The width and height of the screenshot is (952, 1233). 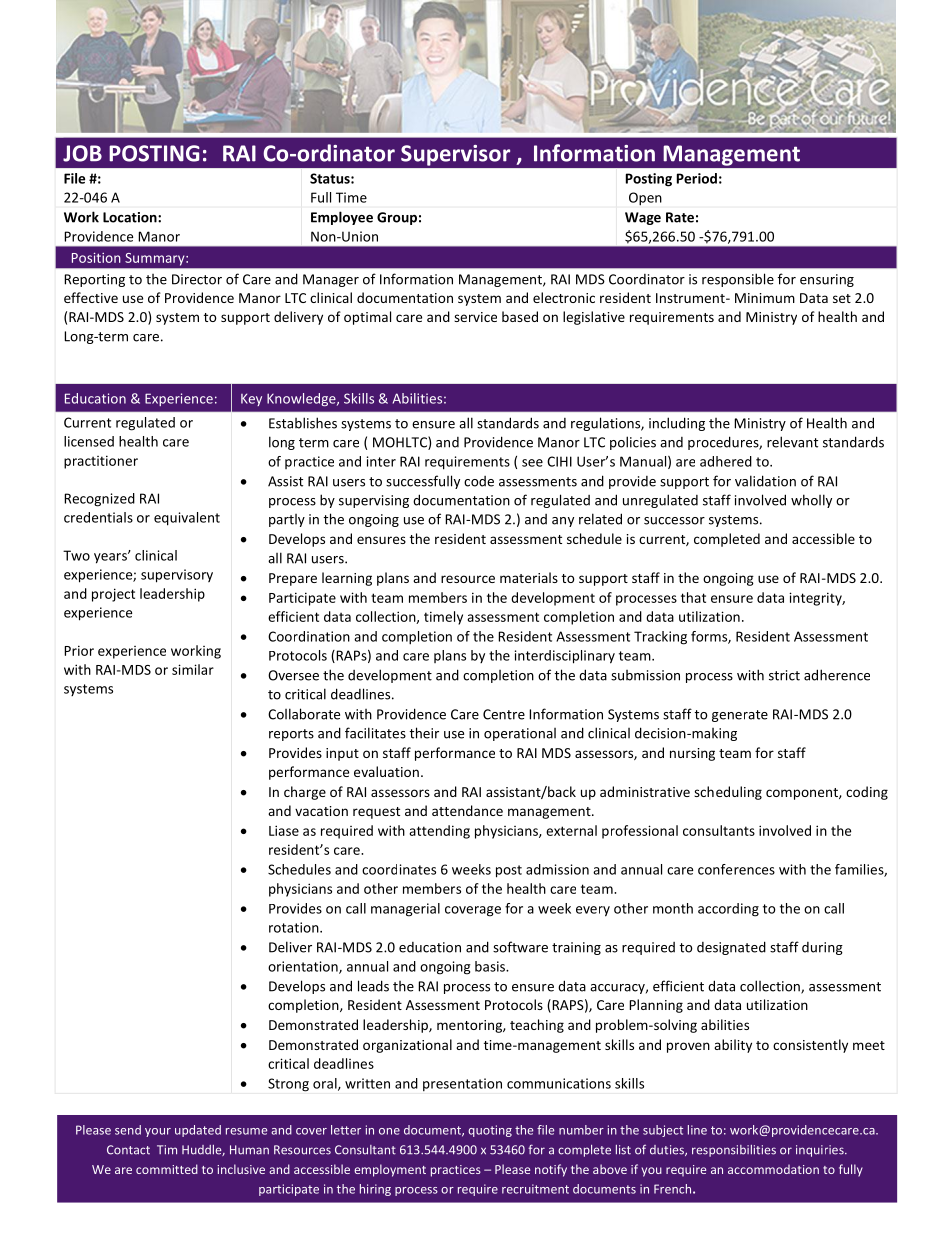 I want to click on wholly, so click(x=811, y=501).
